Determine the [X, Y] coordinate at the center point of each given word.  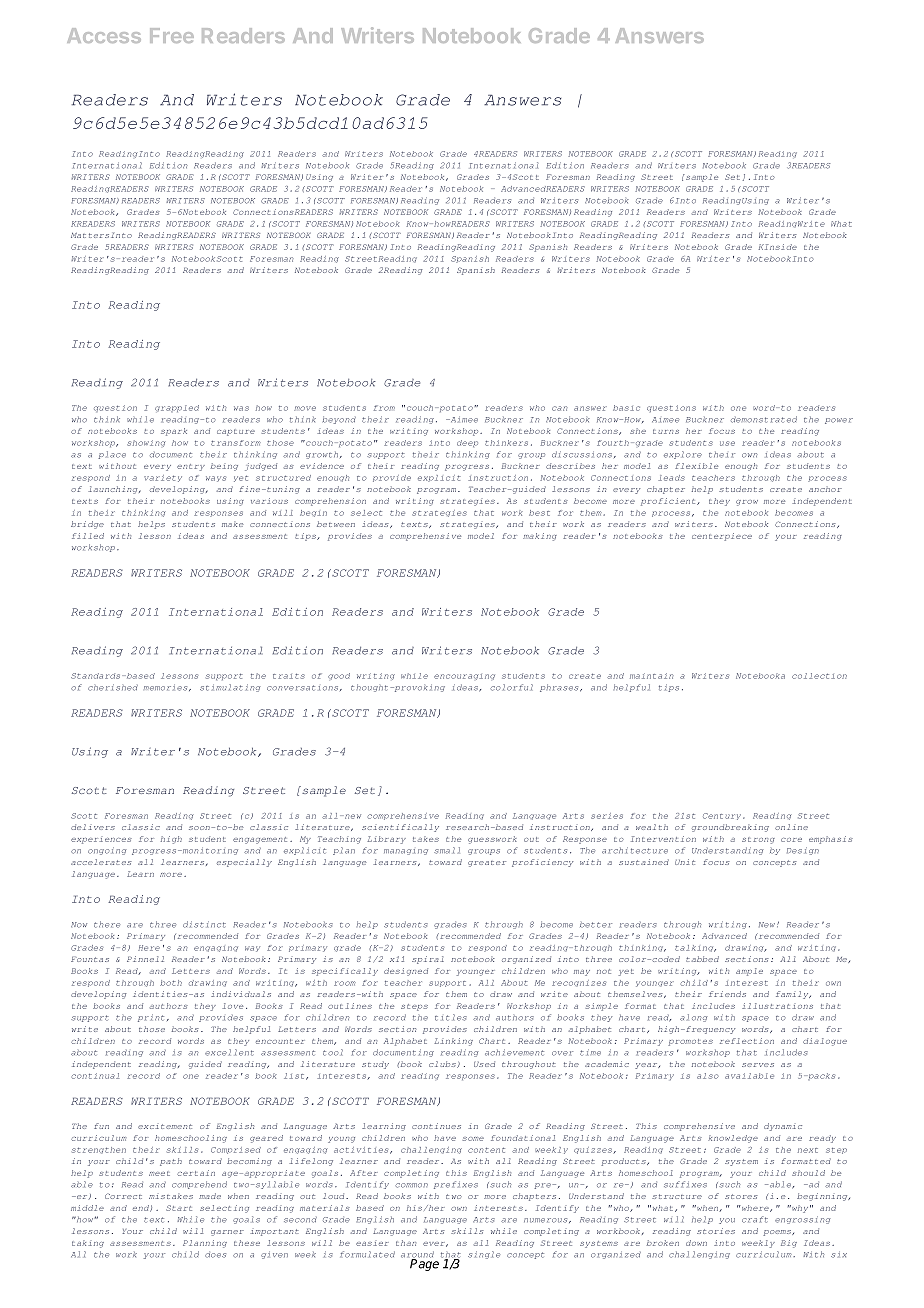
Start [179, 1208]
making [540, 537]
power [839, 421]
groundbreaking [730, 828]
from [384, 408]
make [233, 524]
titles [451, 1017]
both [171, 983]
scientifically [400, 828]
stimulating [230, 688]
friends [727, 994]
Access [104, 35]
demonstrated [764, 419]
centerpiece [722, 537]
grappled [177, 408]
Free [172, 35]
